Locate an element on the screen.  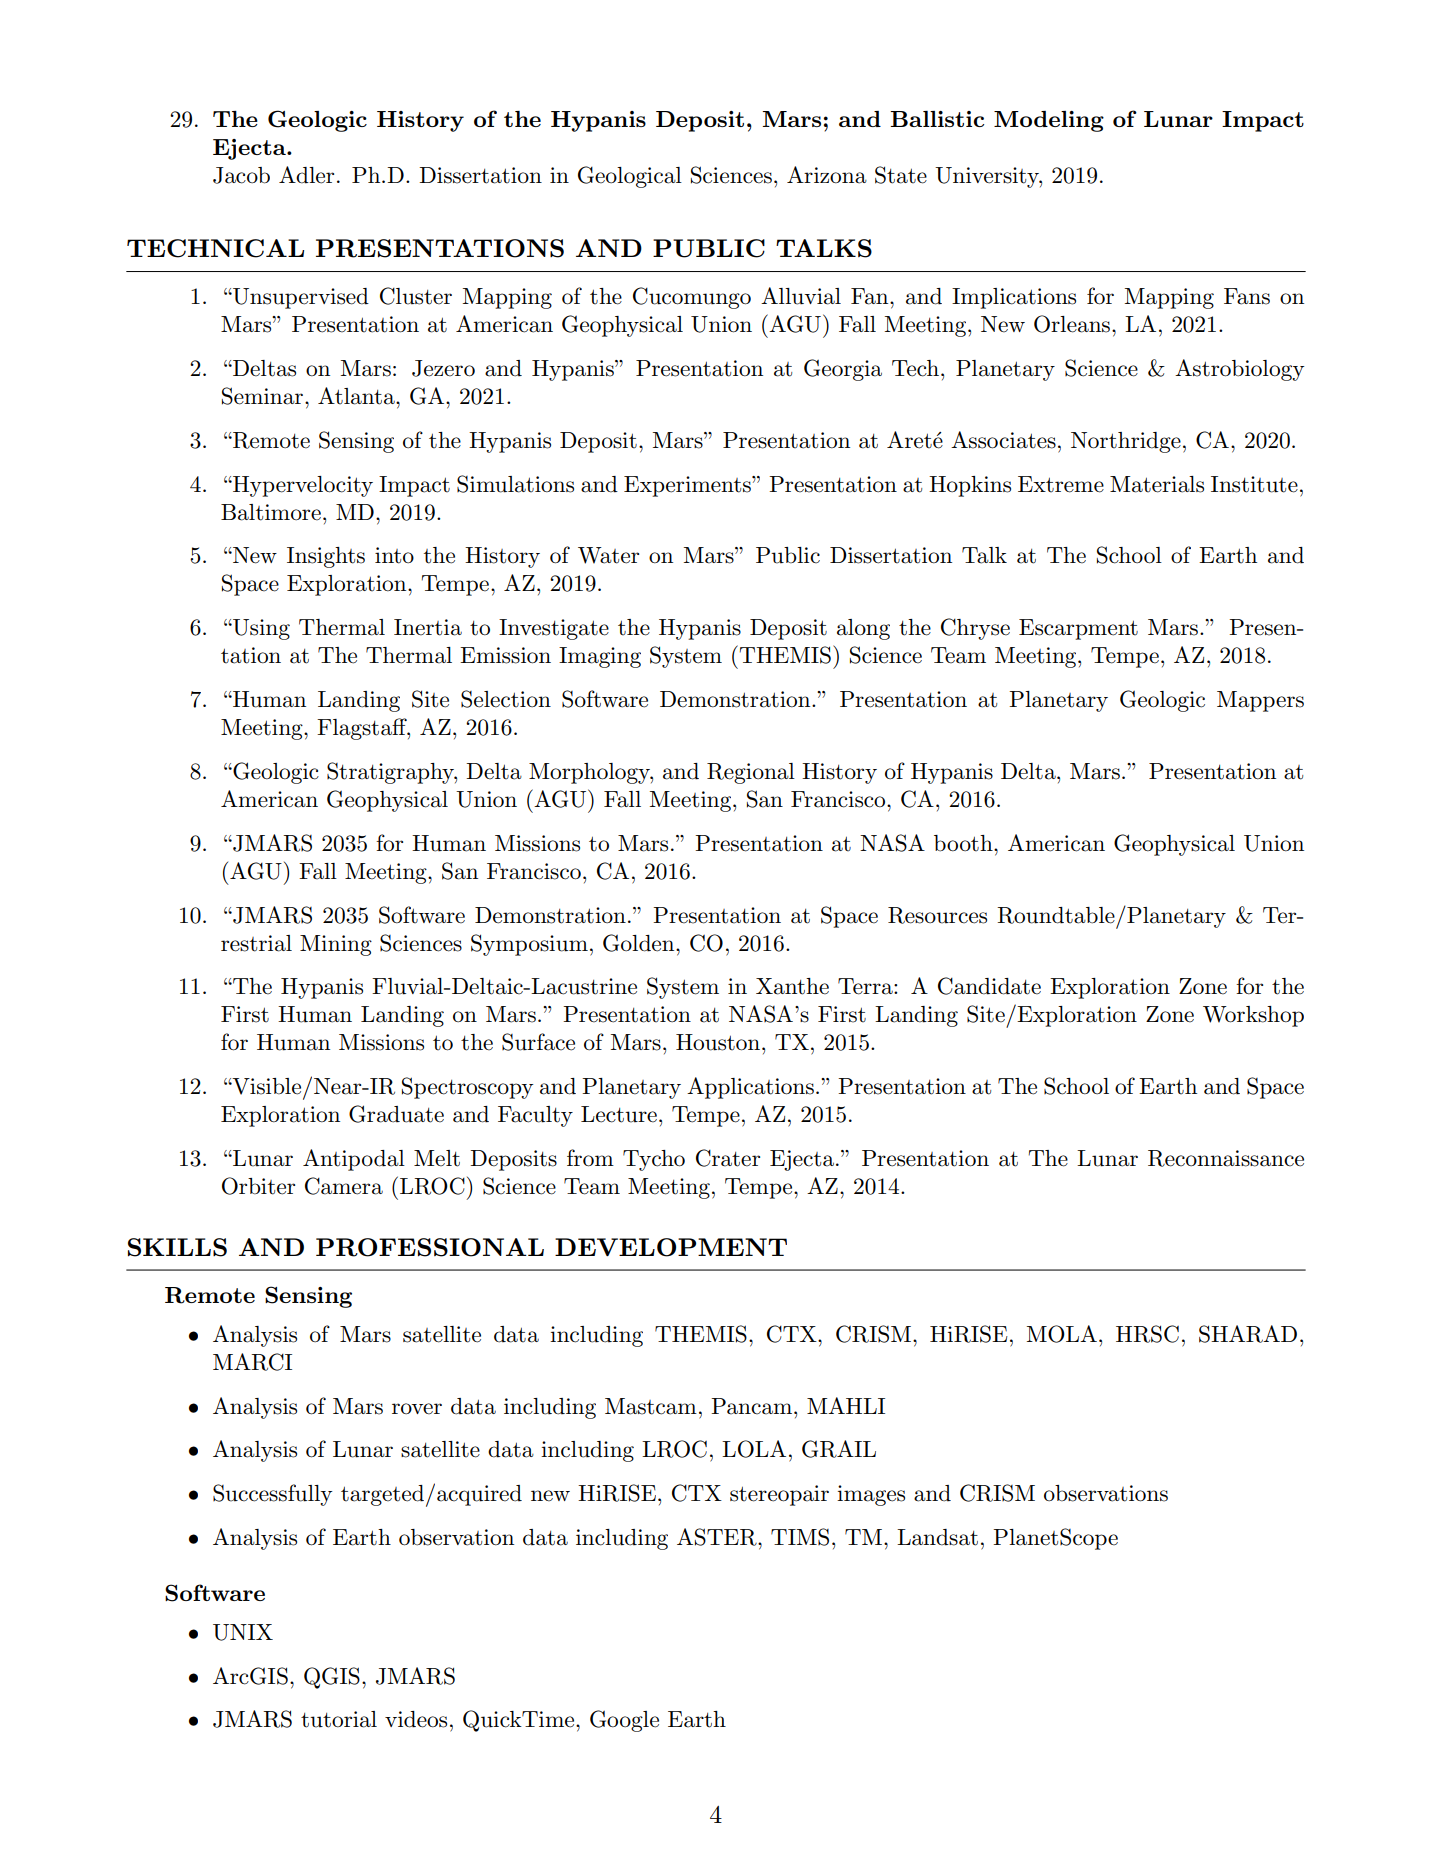
Escarpment is located at coordinates (1078, 629).
